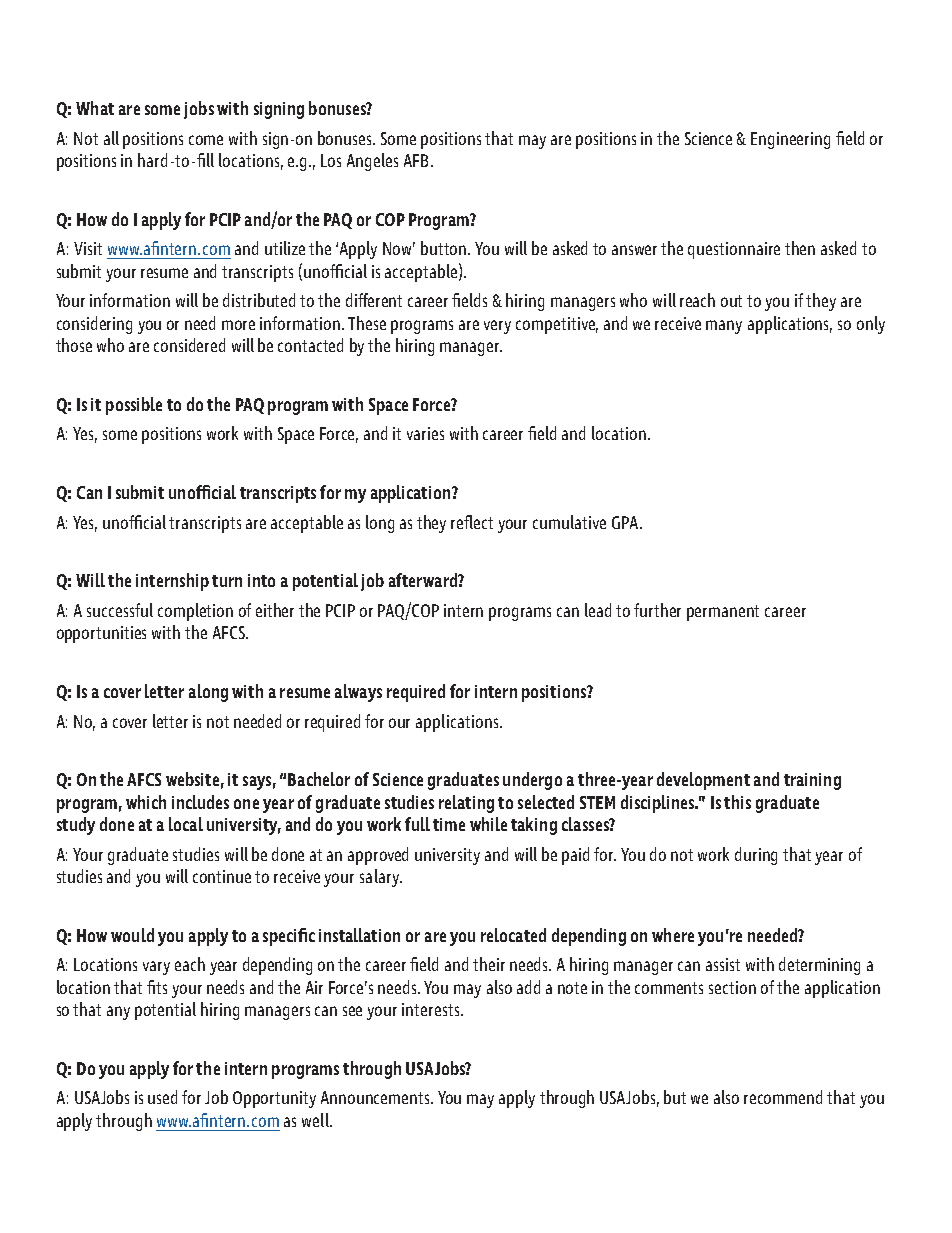 This screenshot has height=1233, width=952. Describe the element at coordinates (195, 612) in the screenshot. I see `completion` at that location.
